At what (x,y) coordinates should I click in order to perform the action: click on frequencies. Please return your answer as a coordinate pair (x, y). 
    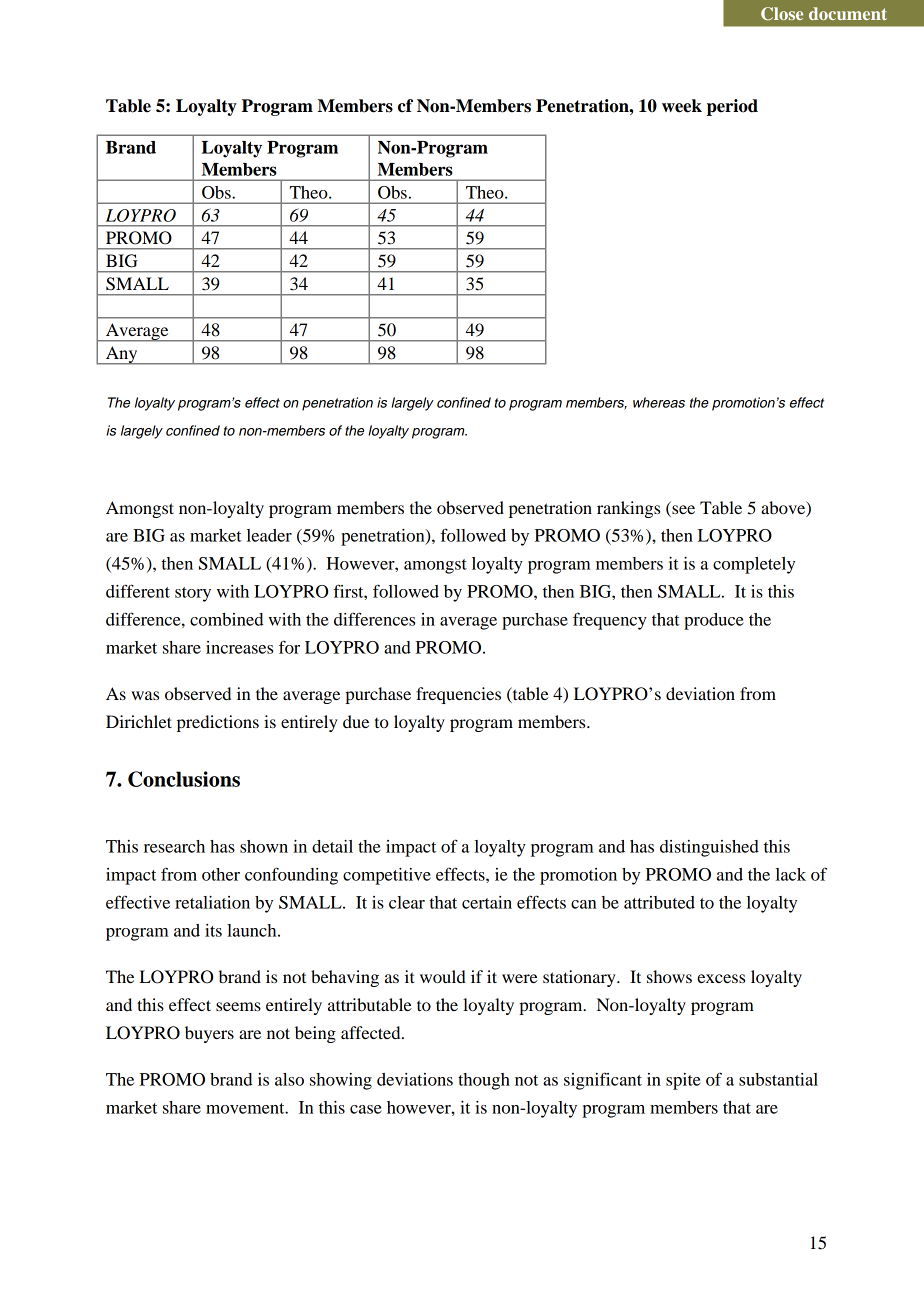
    Looking at the image, I should click on (458, 695).
